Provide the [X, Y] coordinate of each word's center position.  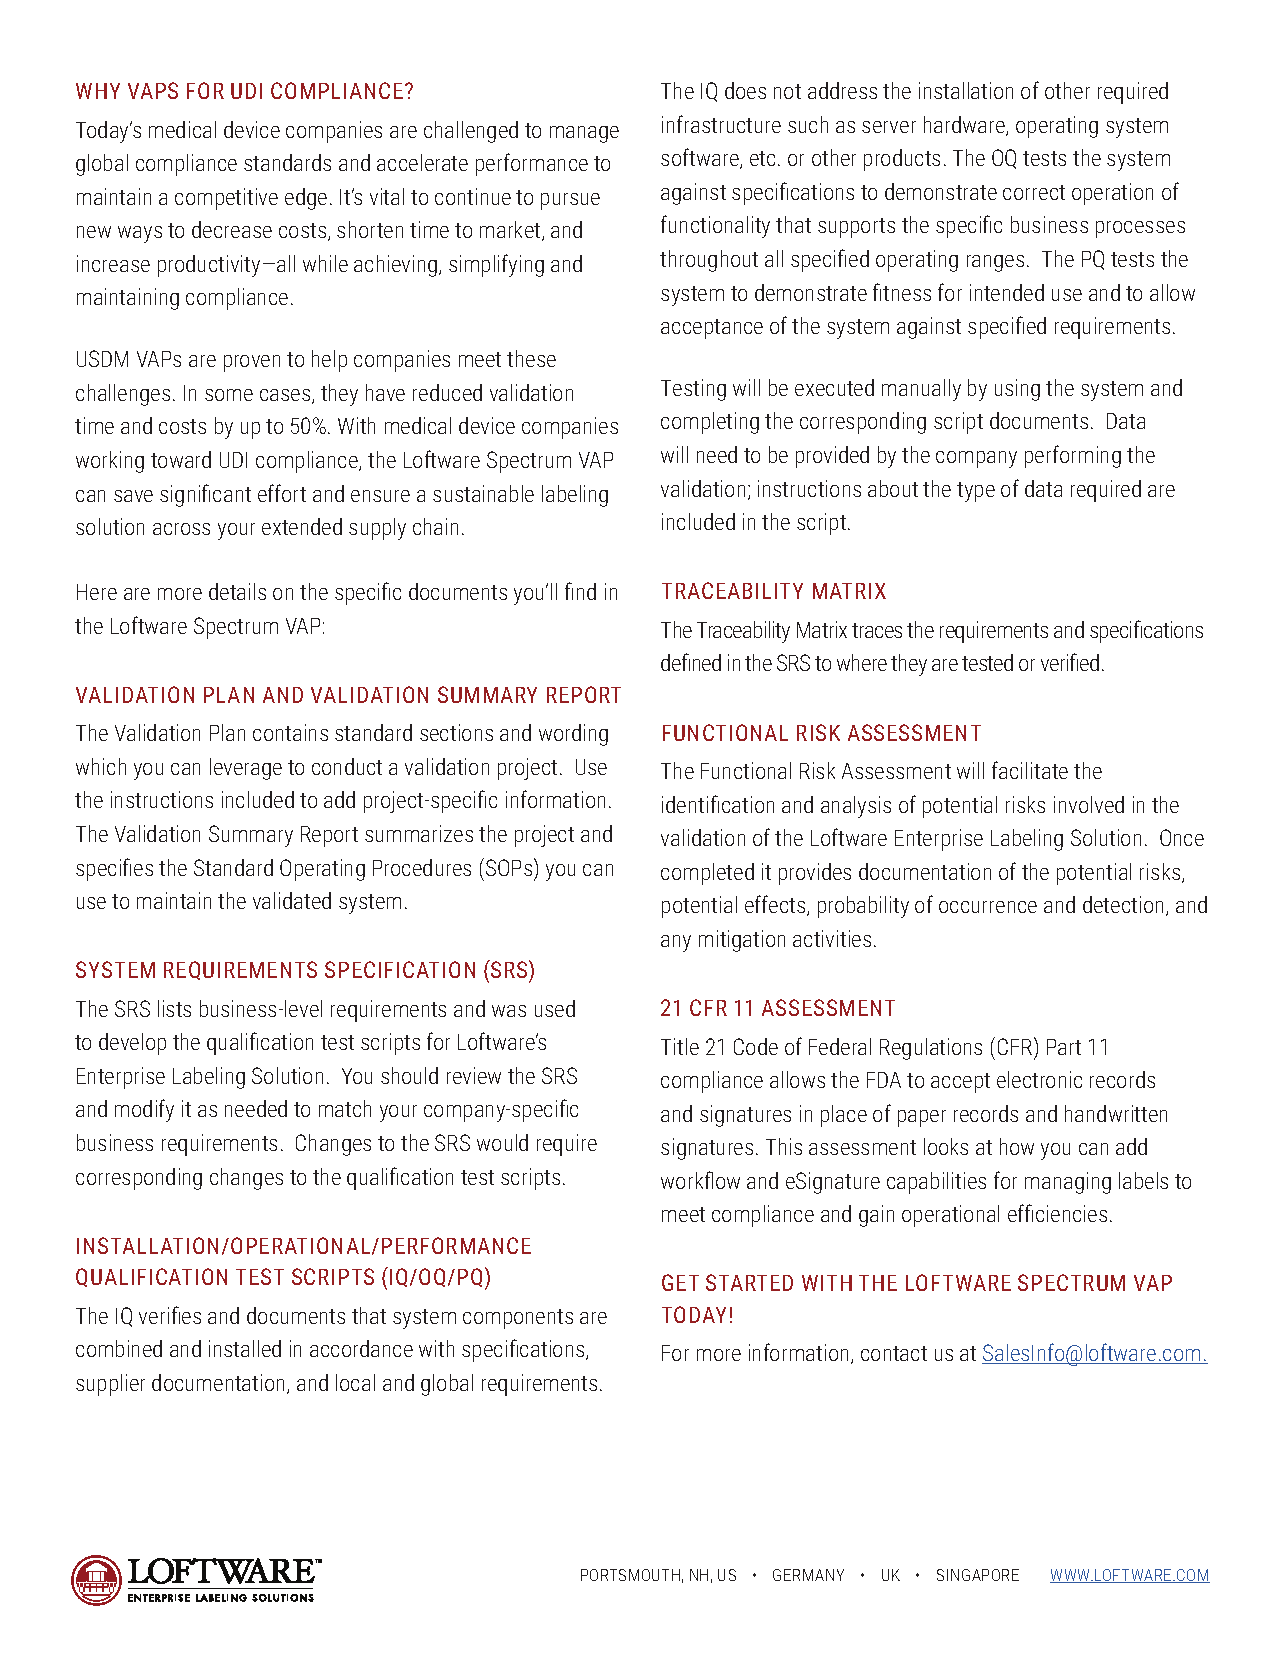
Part [1064, 1047]
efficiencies [1057, 1213]
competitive [226, 199]
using [1017, 390]
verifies [170, 1315]
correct [1034, 192]
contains [290, 732]
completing [710, 423]
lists [174, 1008]
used [555, 1008]
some [229, 395]
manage [584, 134]
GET [680, 1282]
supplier [110, 1385]
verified [1070, 662]
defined [691, 662]
